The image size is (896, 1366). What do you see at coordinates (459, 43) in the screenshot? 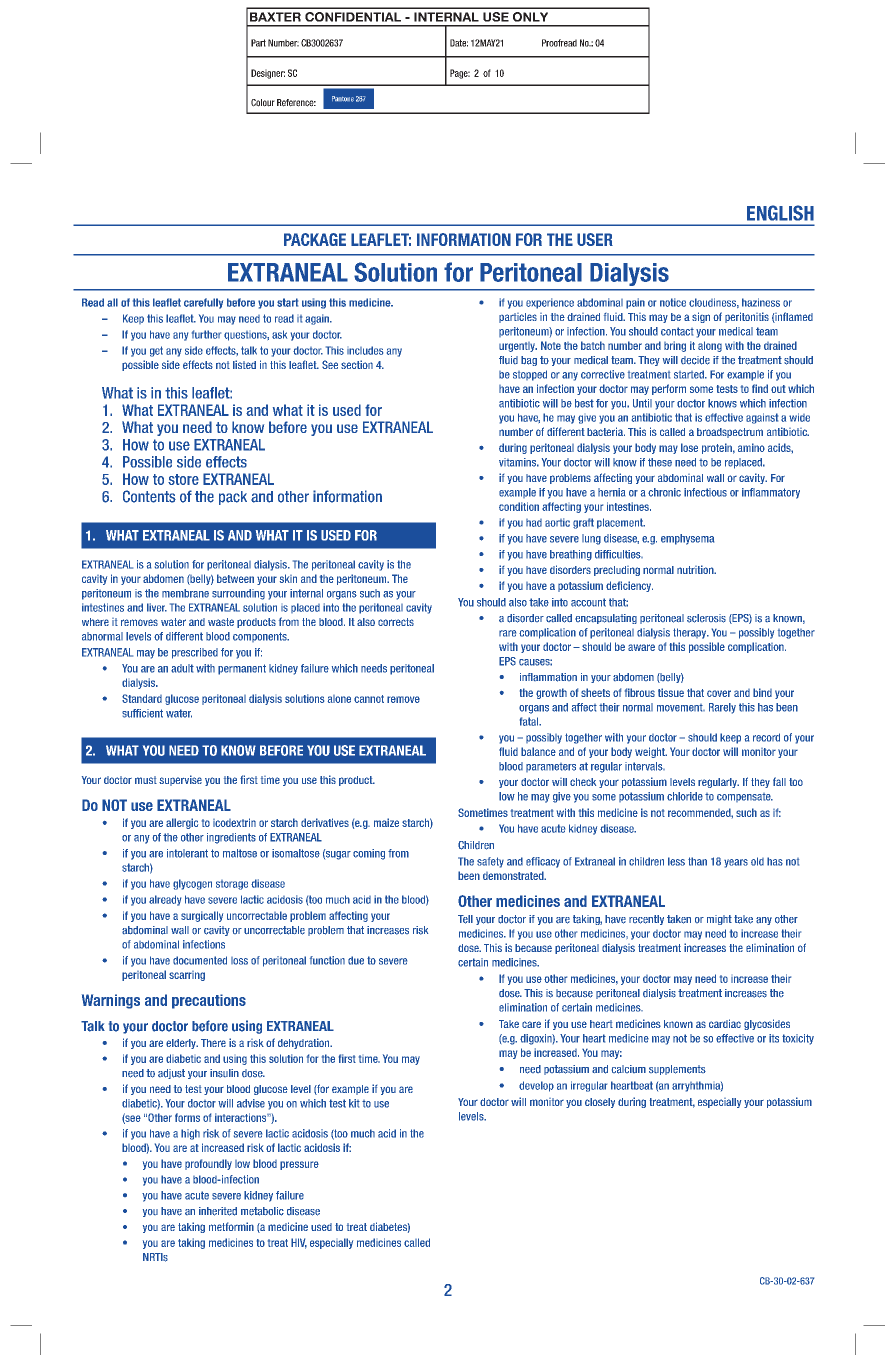
I see `Date` at bounding box center [459, 43].
